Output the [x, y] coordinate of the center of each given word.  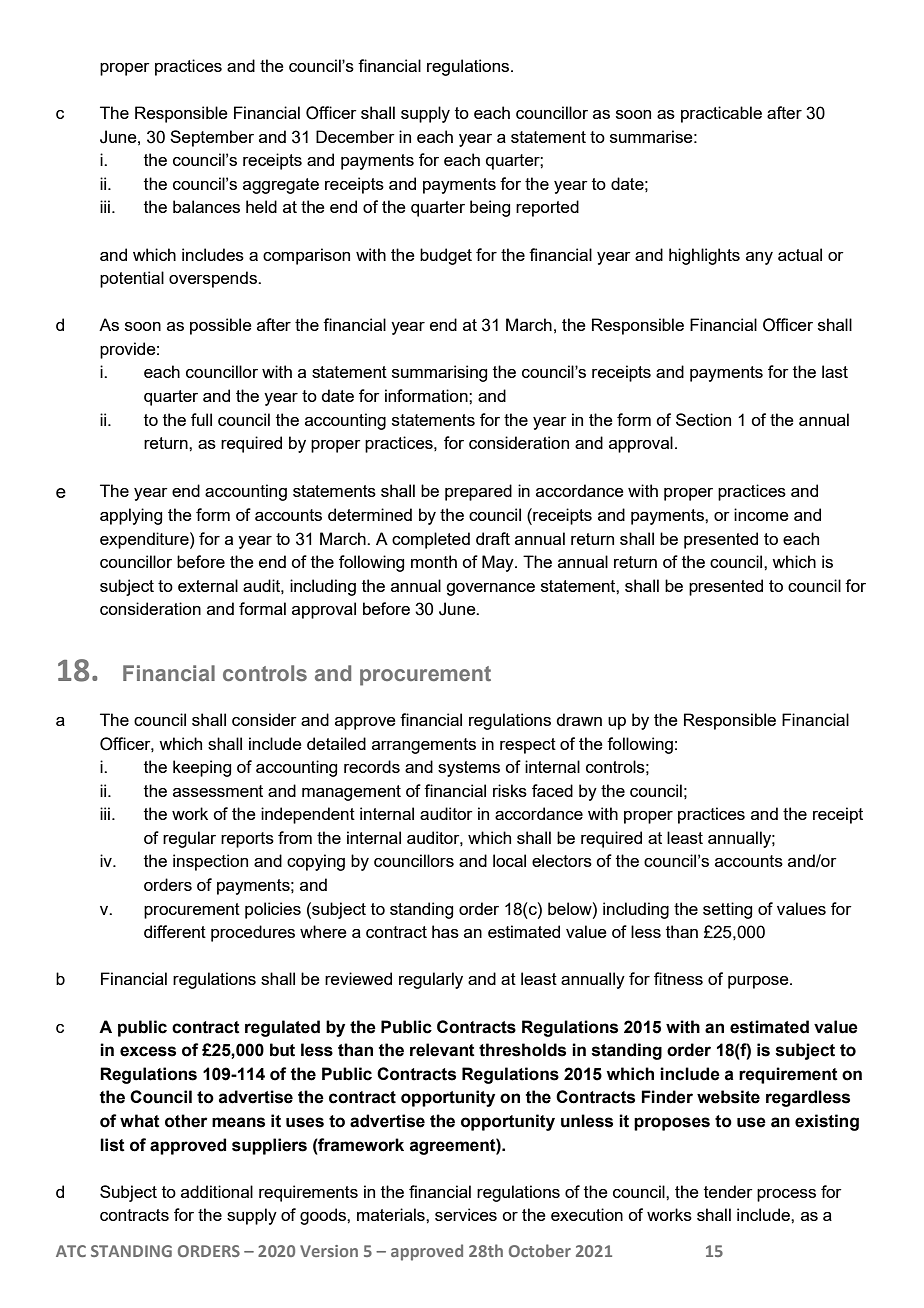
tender [728, 1191]
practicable [721, 114]
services [466, 1214]
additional [217, 1191]
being [490, 208]
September [212, 138]
